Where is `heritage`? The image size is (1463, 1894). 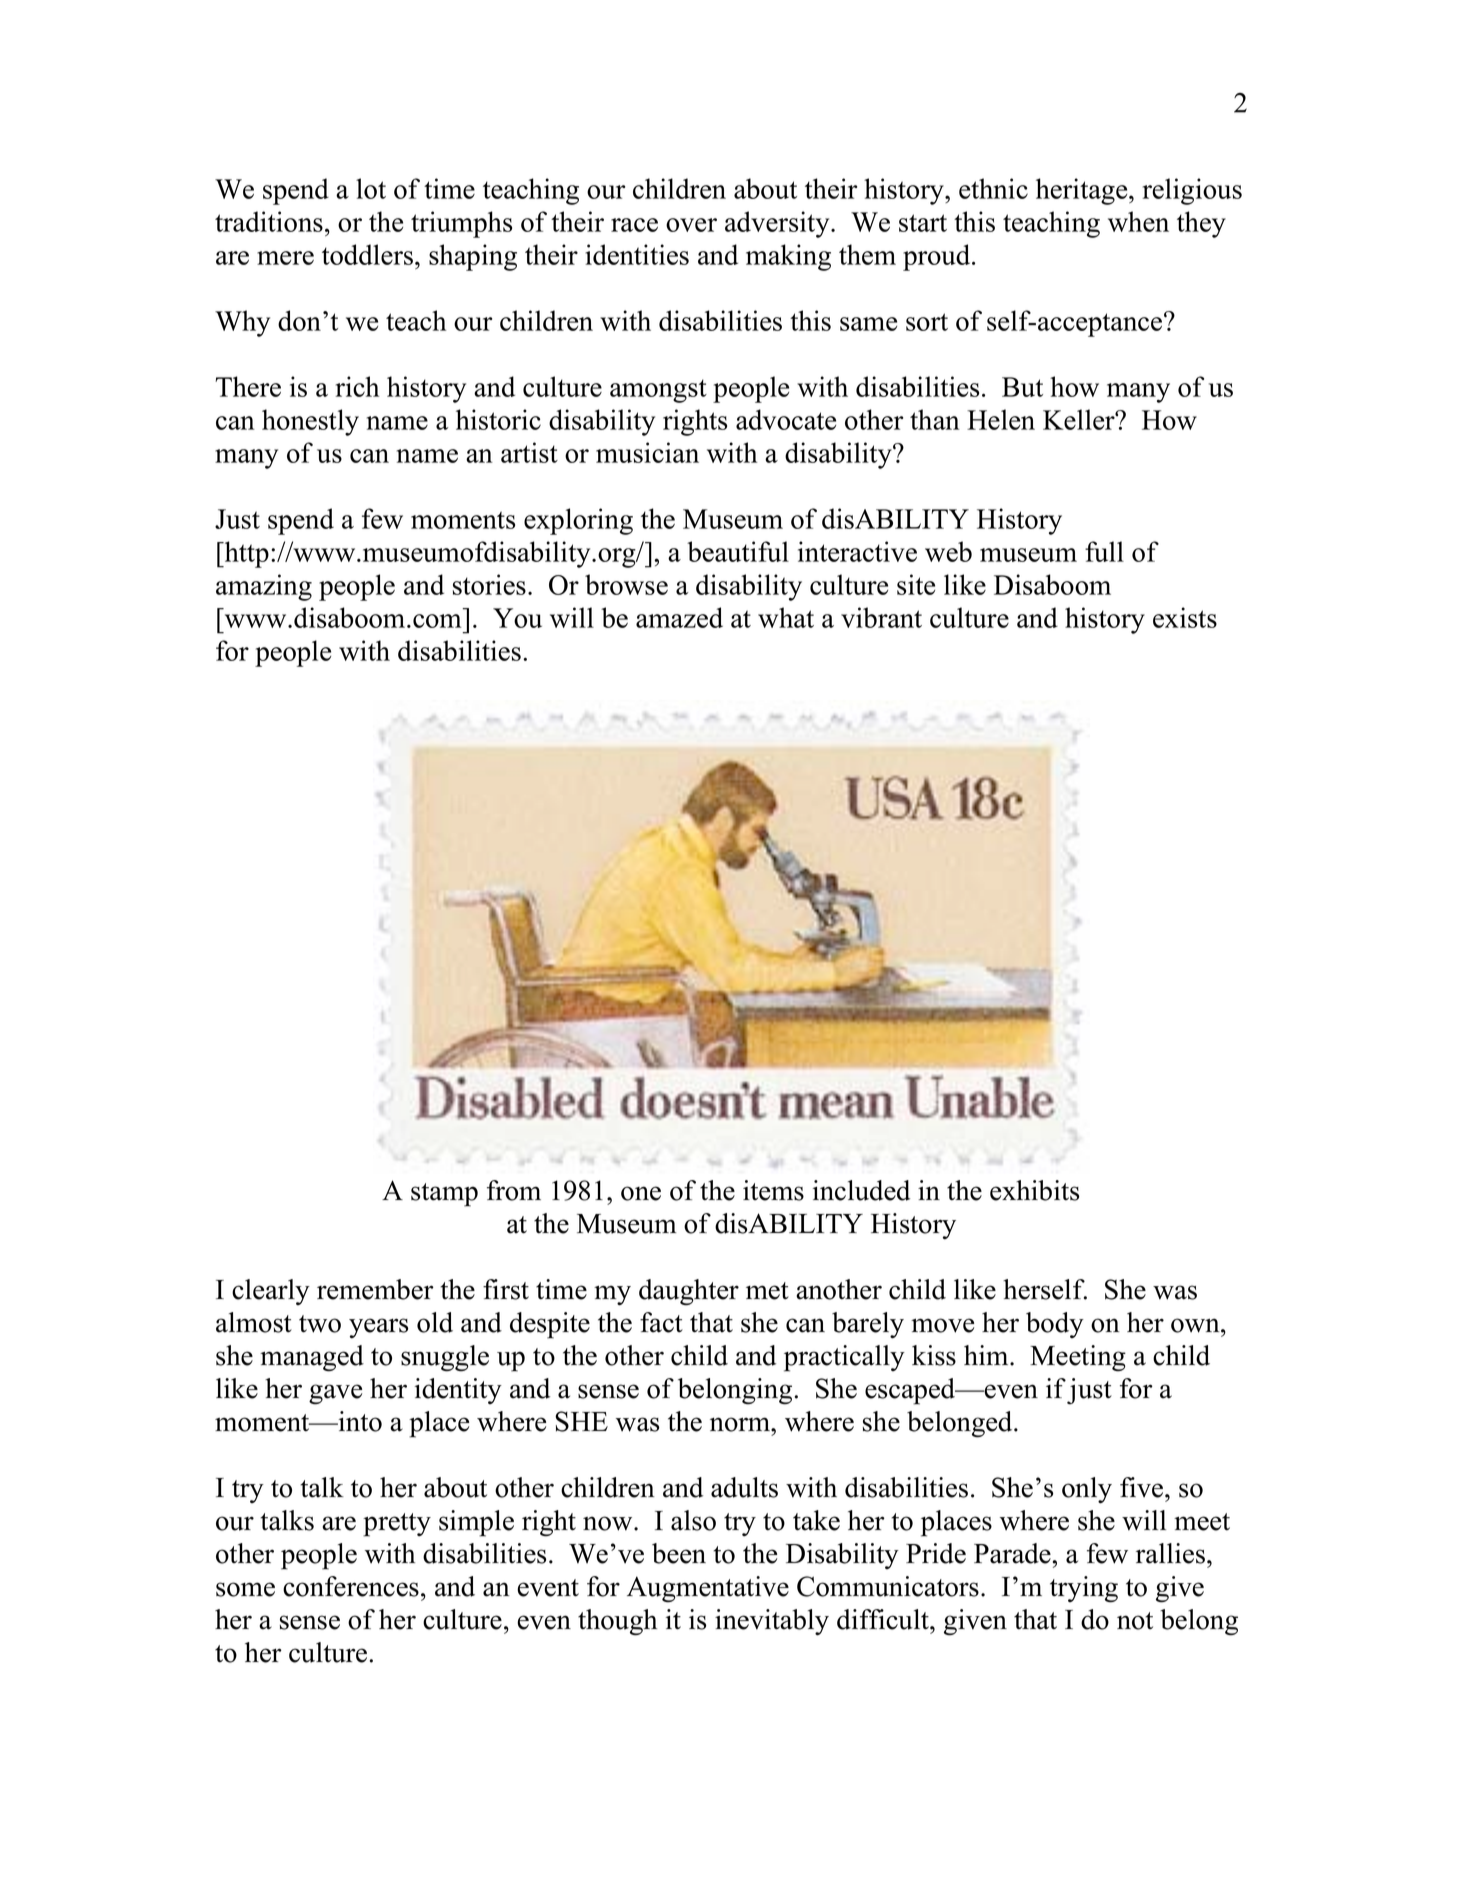 heritage is located at coordinates (1083, 191).
